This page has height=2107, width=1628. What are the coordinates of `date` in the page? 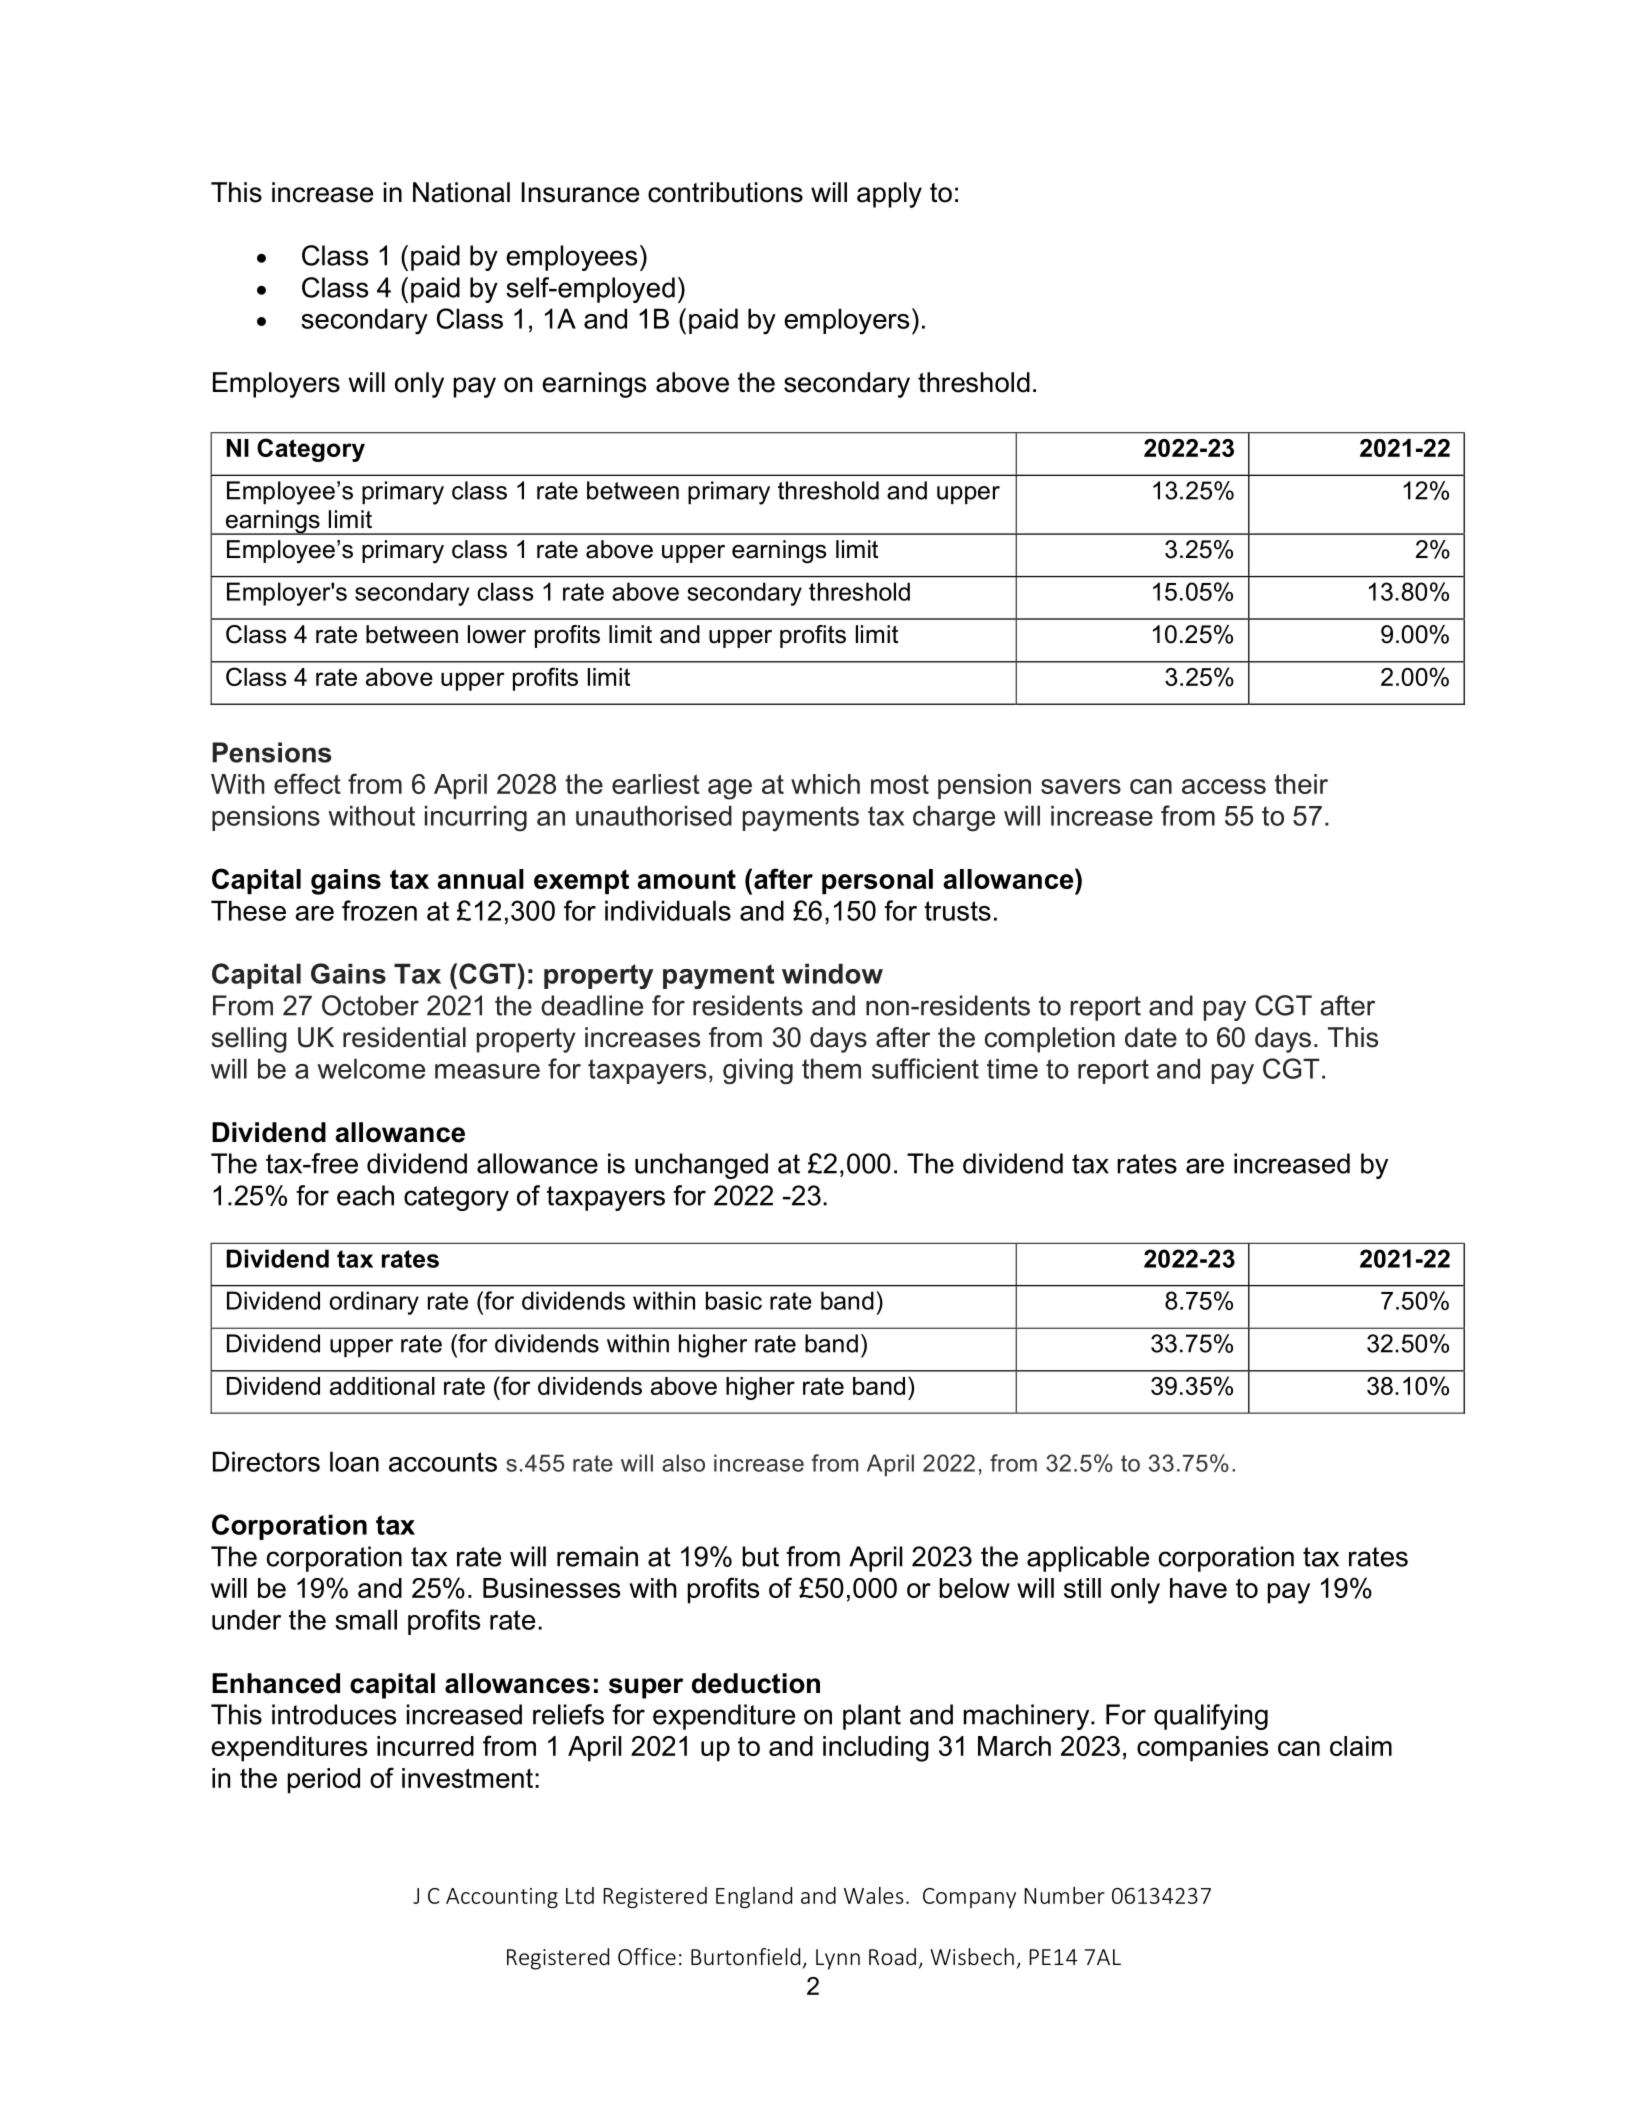 It's located at (1151, 1037).
